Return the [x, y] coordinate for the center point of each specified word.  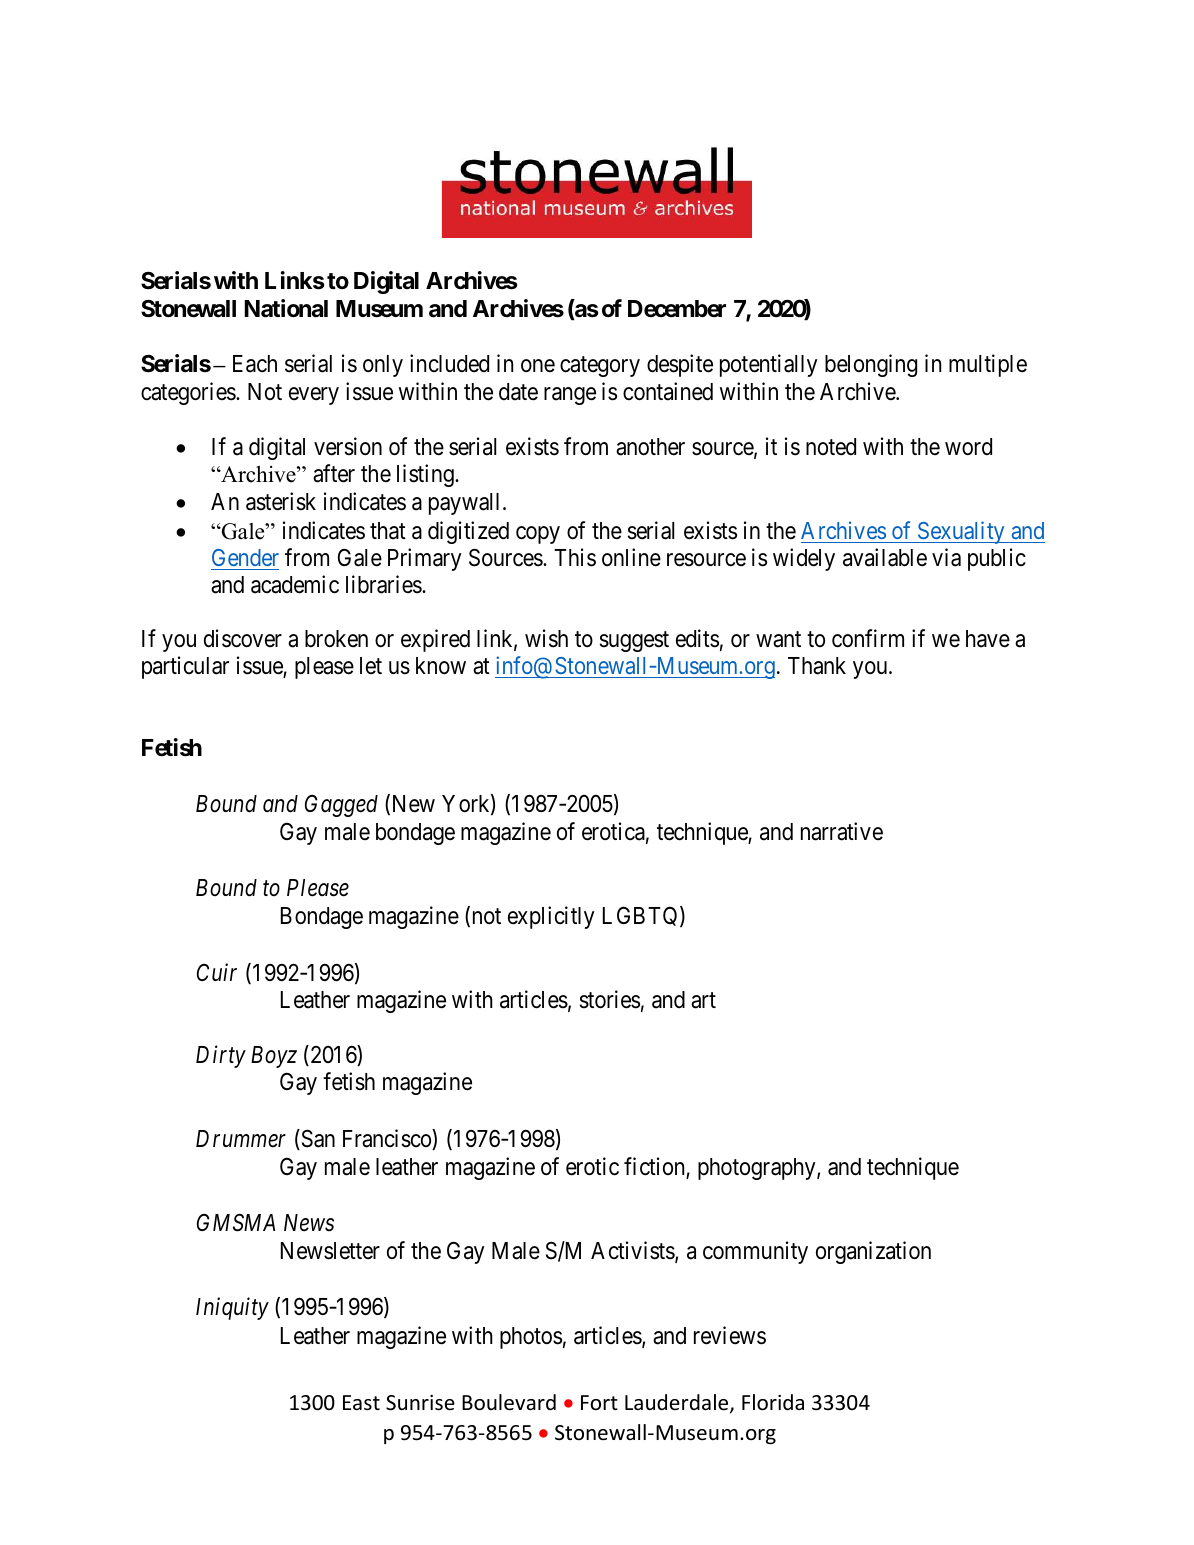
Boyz [274, 1057]
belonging [871, 365]
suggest [634, 641]
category [600, 367]
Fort [599, 1403]
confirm [868, 638]
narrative [842, 831]
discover [243, 638]
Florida [773, 1402]
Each [255, 364]
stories [610, 999]
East [361, 1402]
